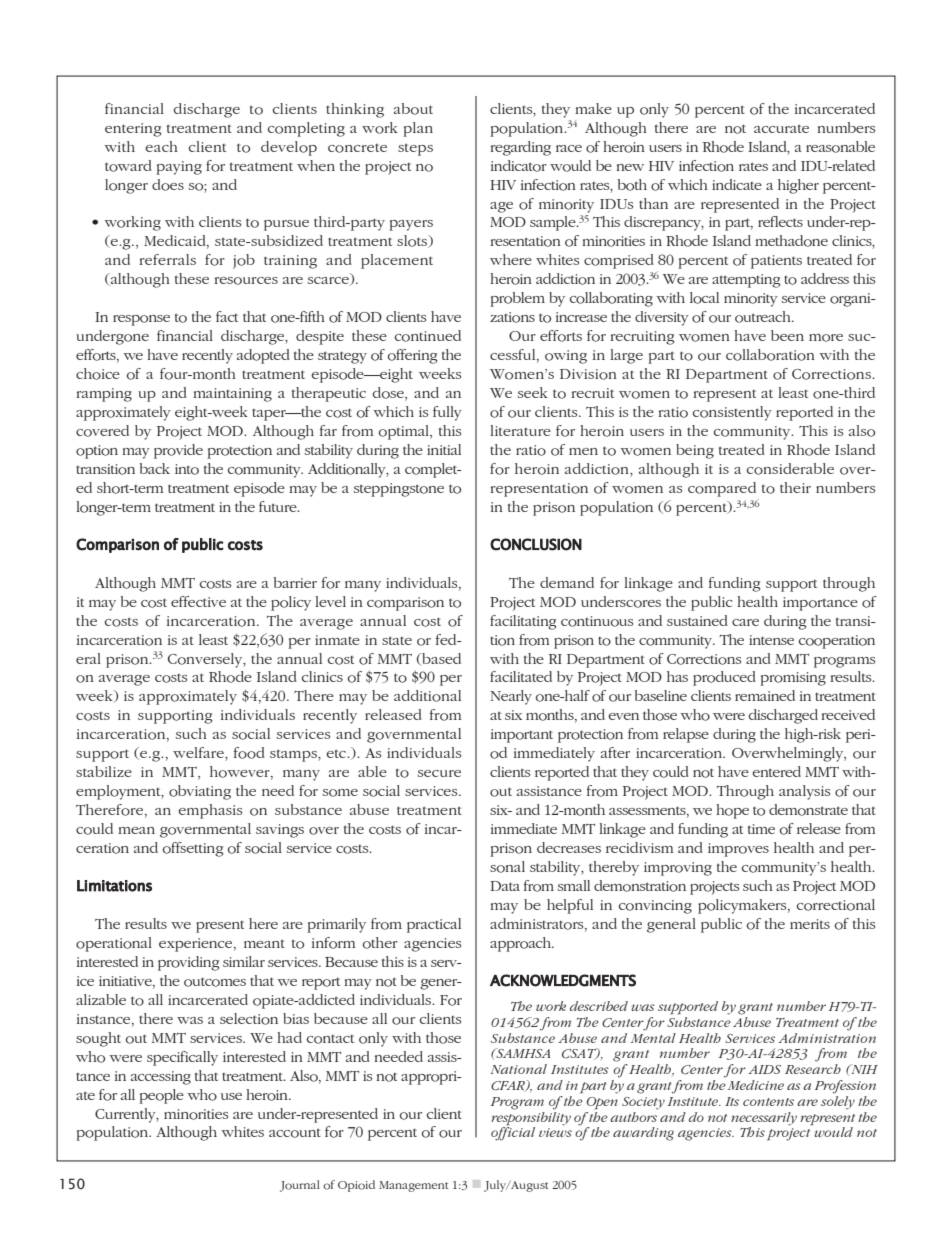 This screenshot has height=1237, width=952. I want to click on time, so click(761, 829).
